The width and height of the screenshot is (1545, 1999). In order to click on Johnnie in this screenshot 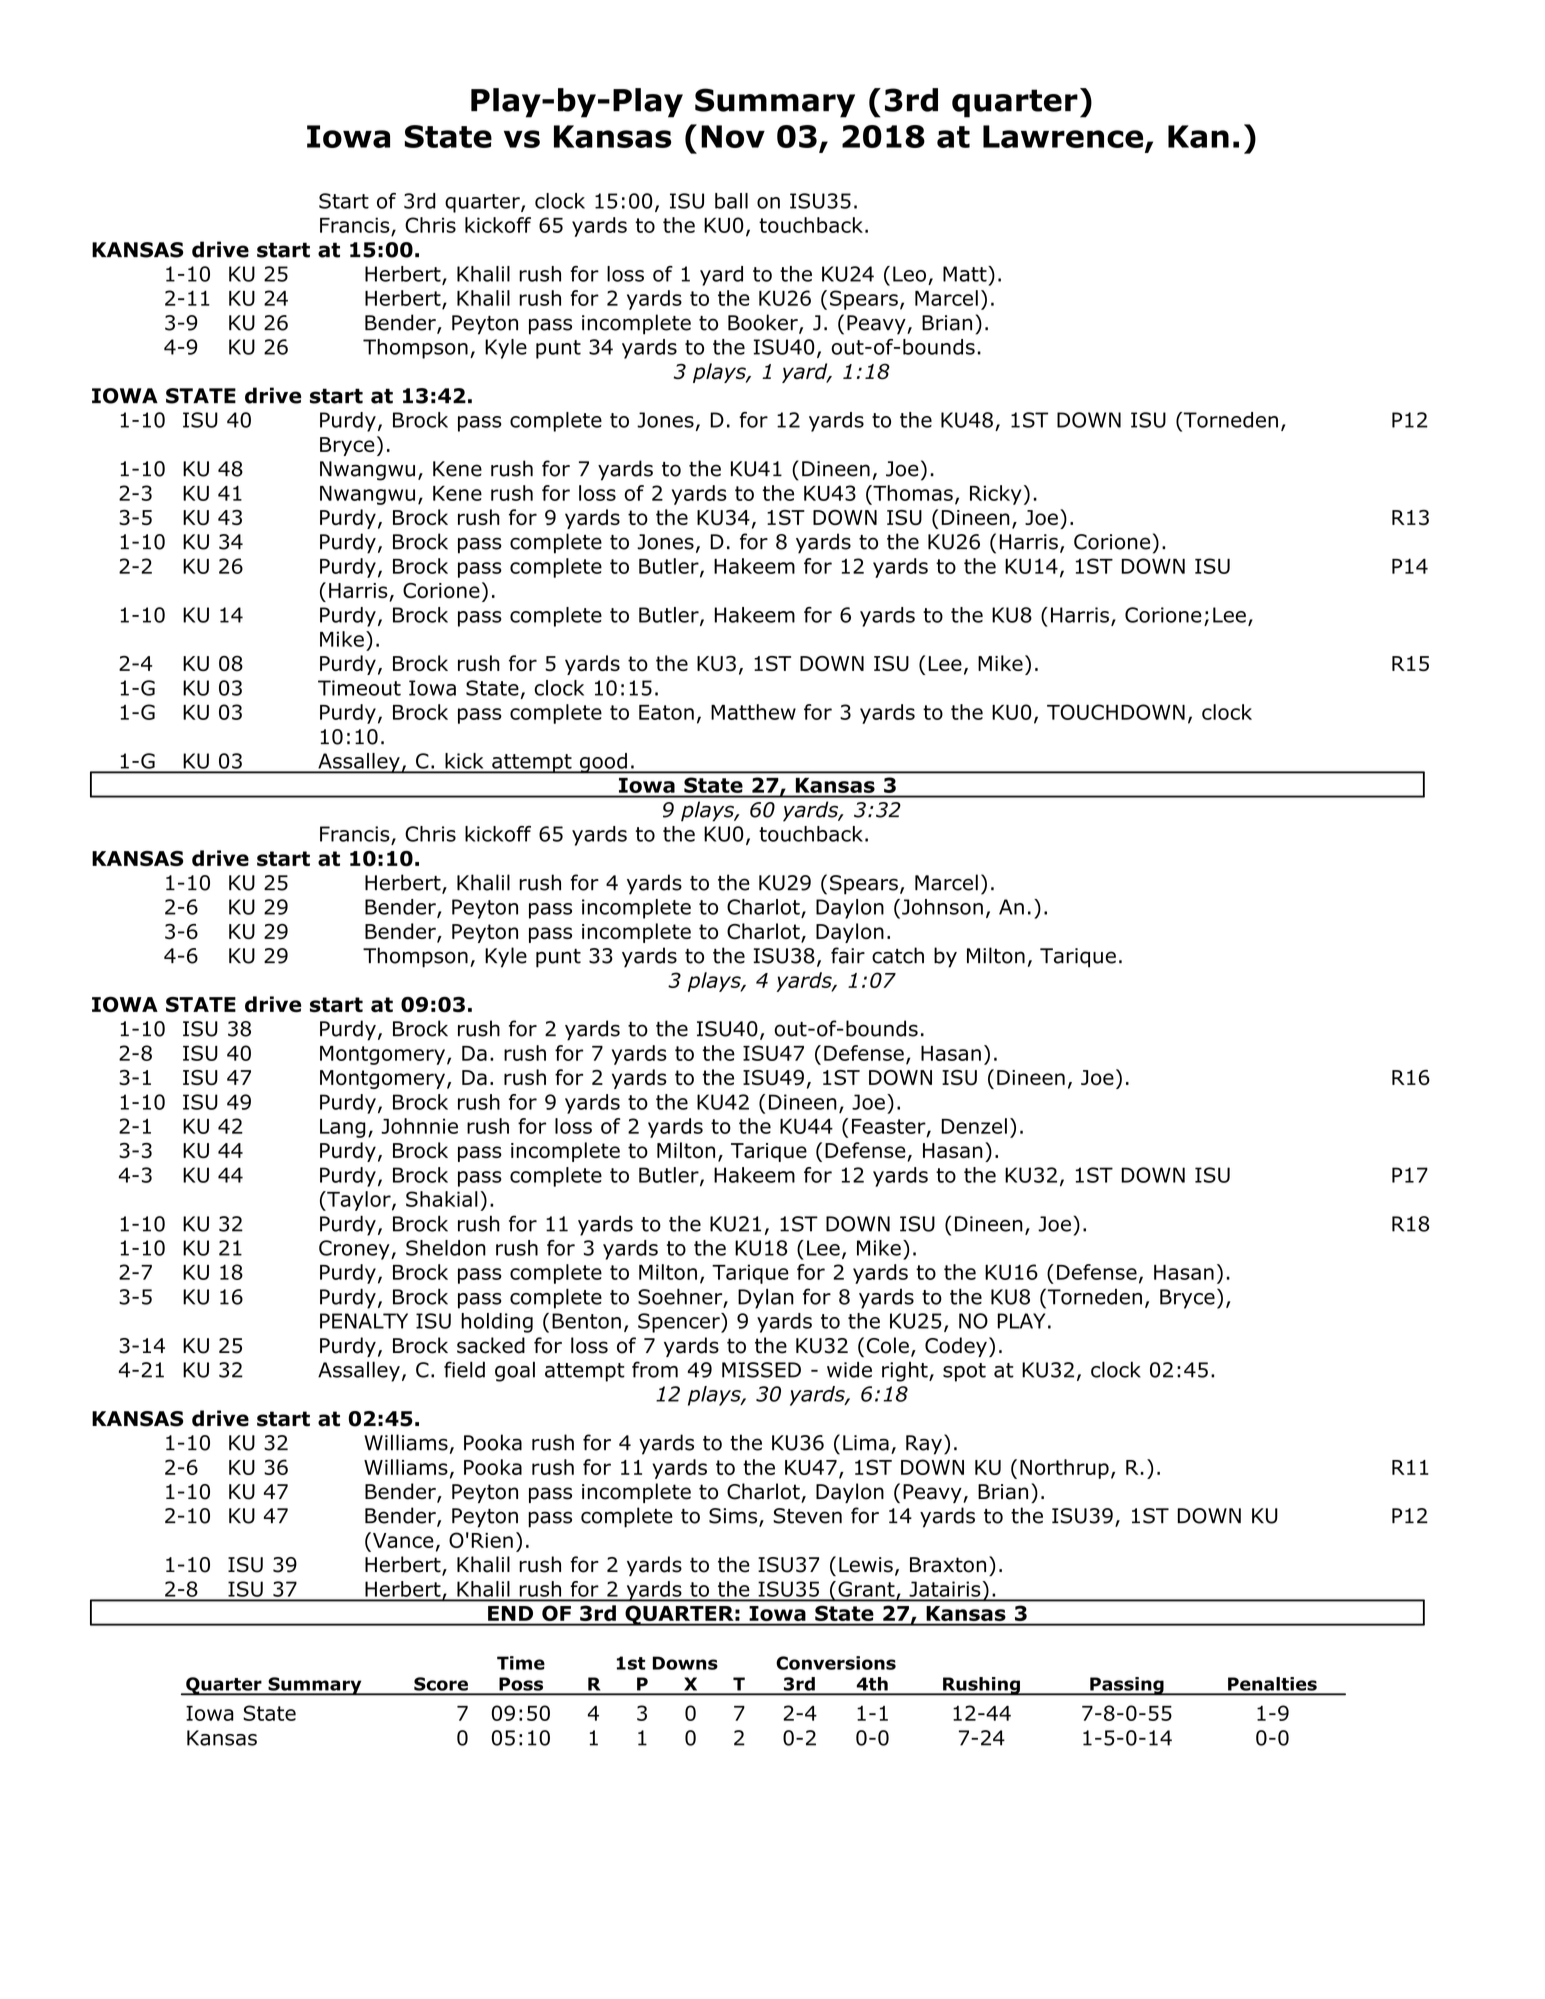, I will do `click(419, 1126)`.
